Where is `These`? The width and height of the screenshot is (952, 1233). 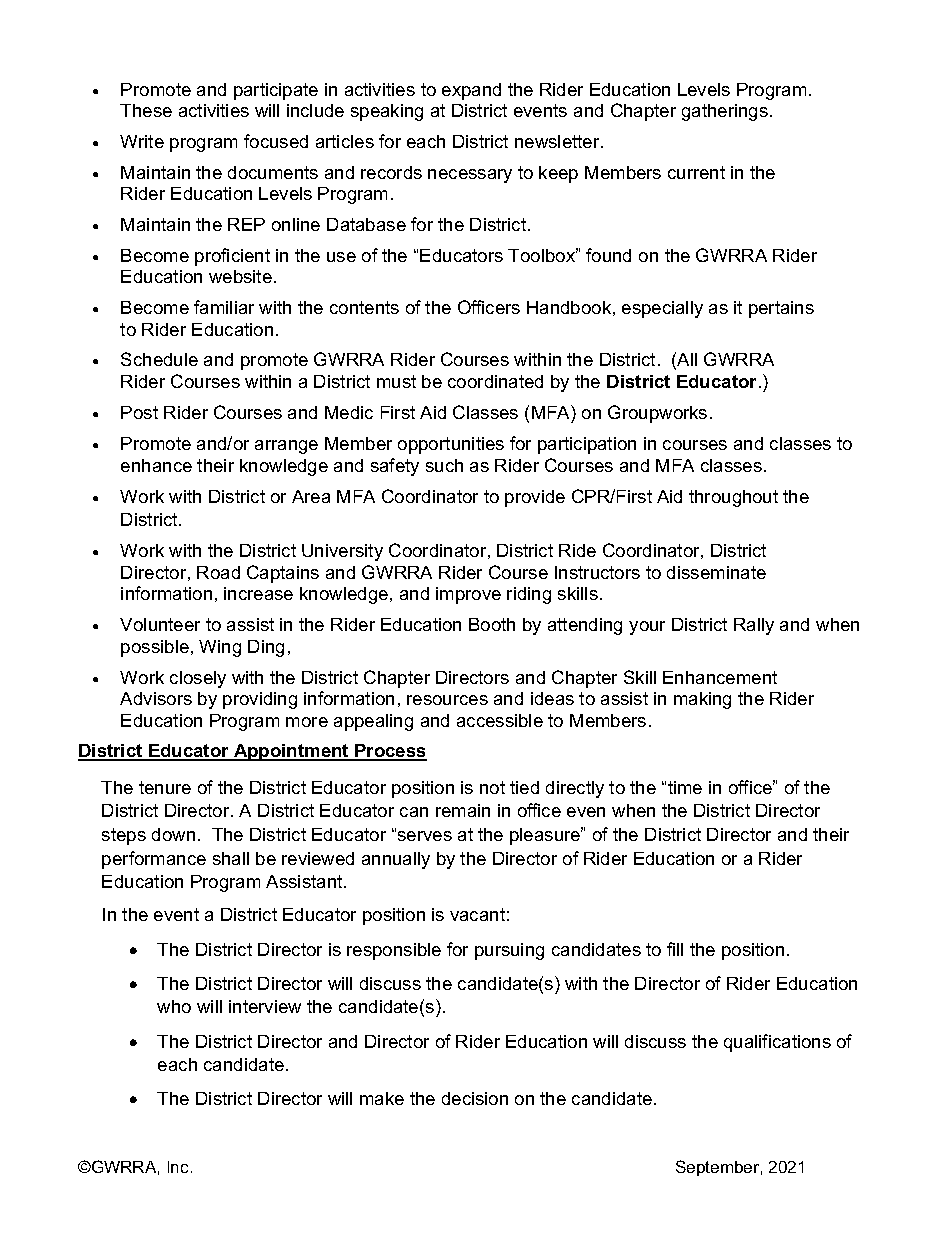
These is located at coordinates (146, 110).
